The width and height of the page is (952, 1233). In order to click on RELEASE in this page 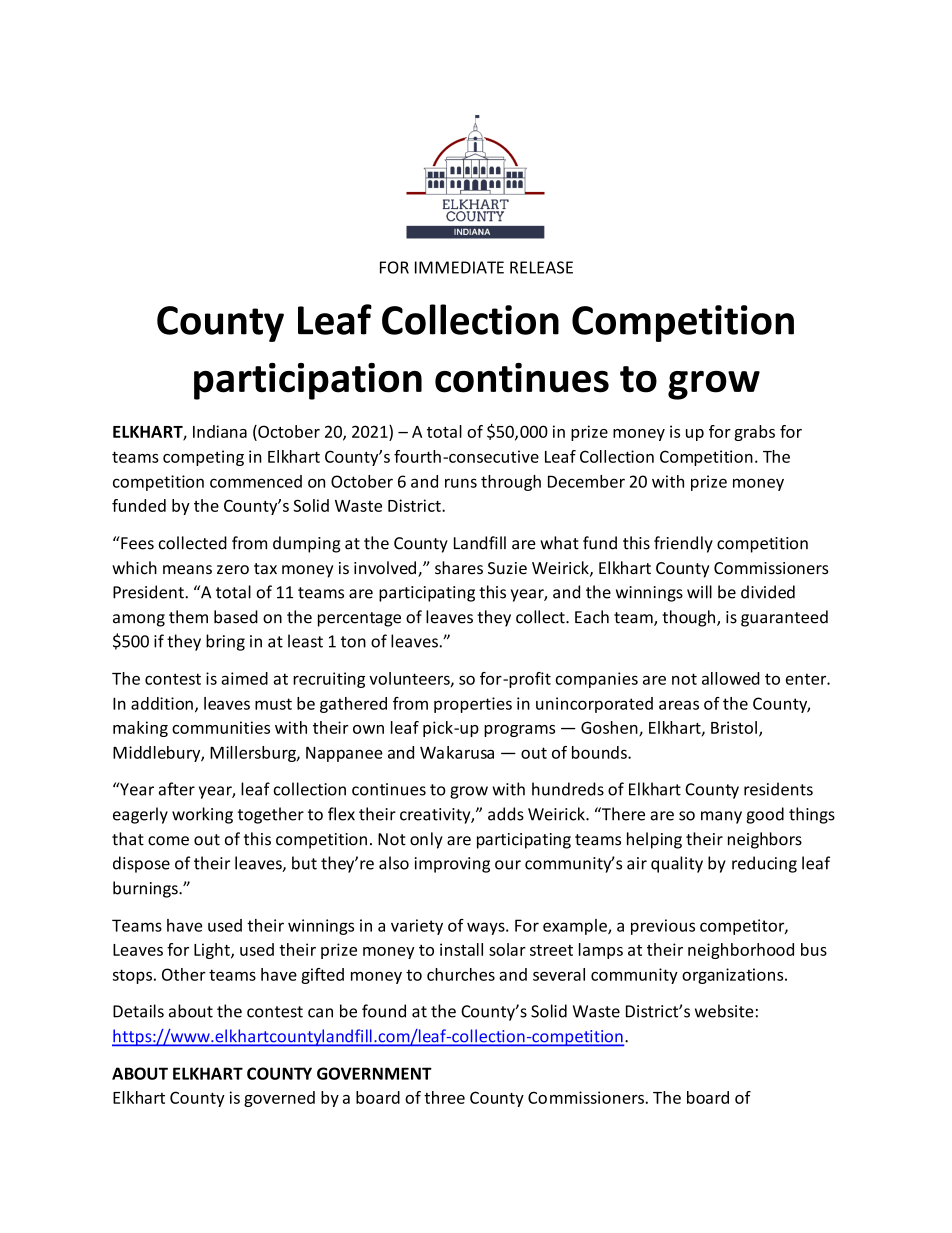, I will do `click(541, 267)`.
